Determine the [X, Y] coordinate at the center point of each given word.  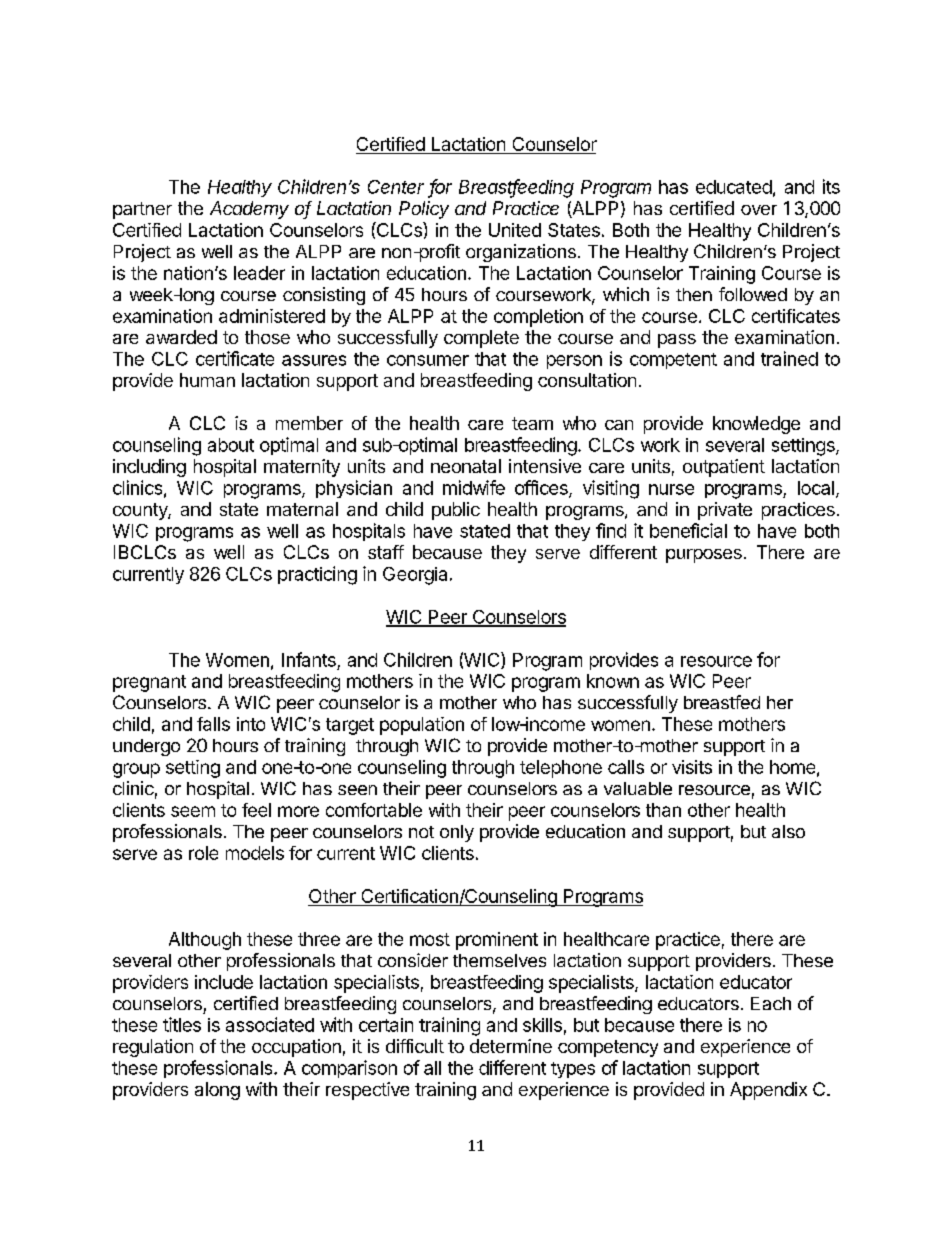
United [515, 230]
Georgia [415, 576]
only [457, 833]
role [203, 853]
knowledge [756, 425]
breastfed [722, 702]
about [231, 445]
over [759, 210]
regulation [153, 1048]
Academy [249, 210]
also [788, 831]
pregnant [149, 683]
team [532, 423]
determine [511, 1046]
